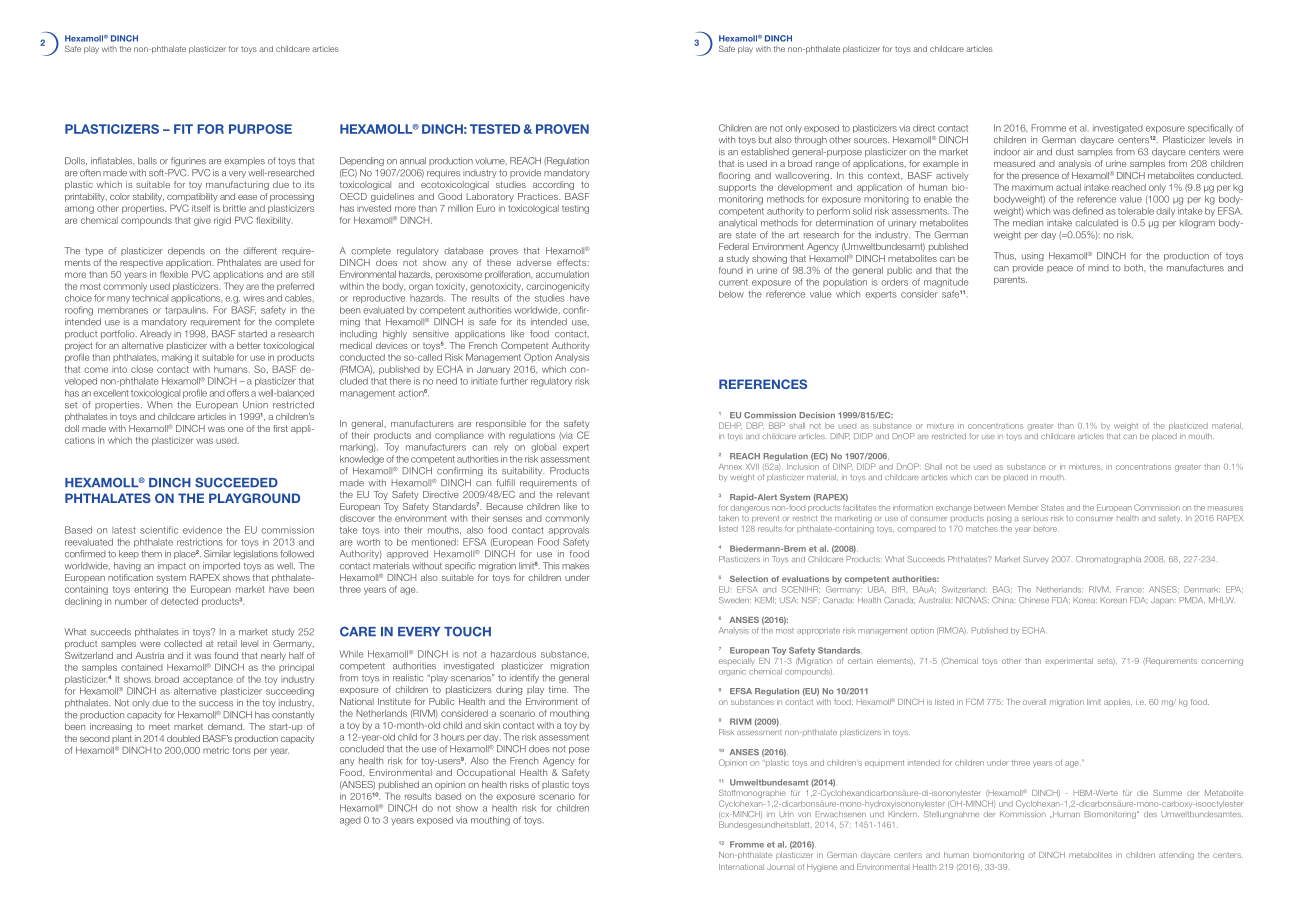 The width and height of the page is (1308, 924). I want to click on air, so click(1028, 152).
